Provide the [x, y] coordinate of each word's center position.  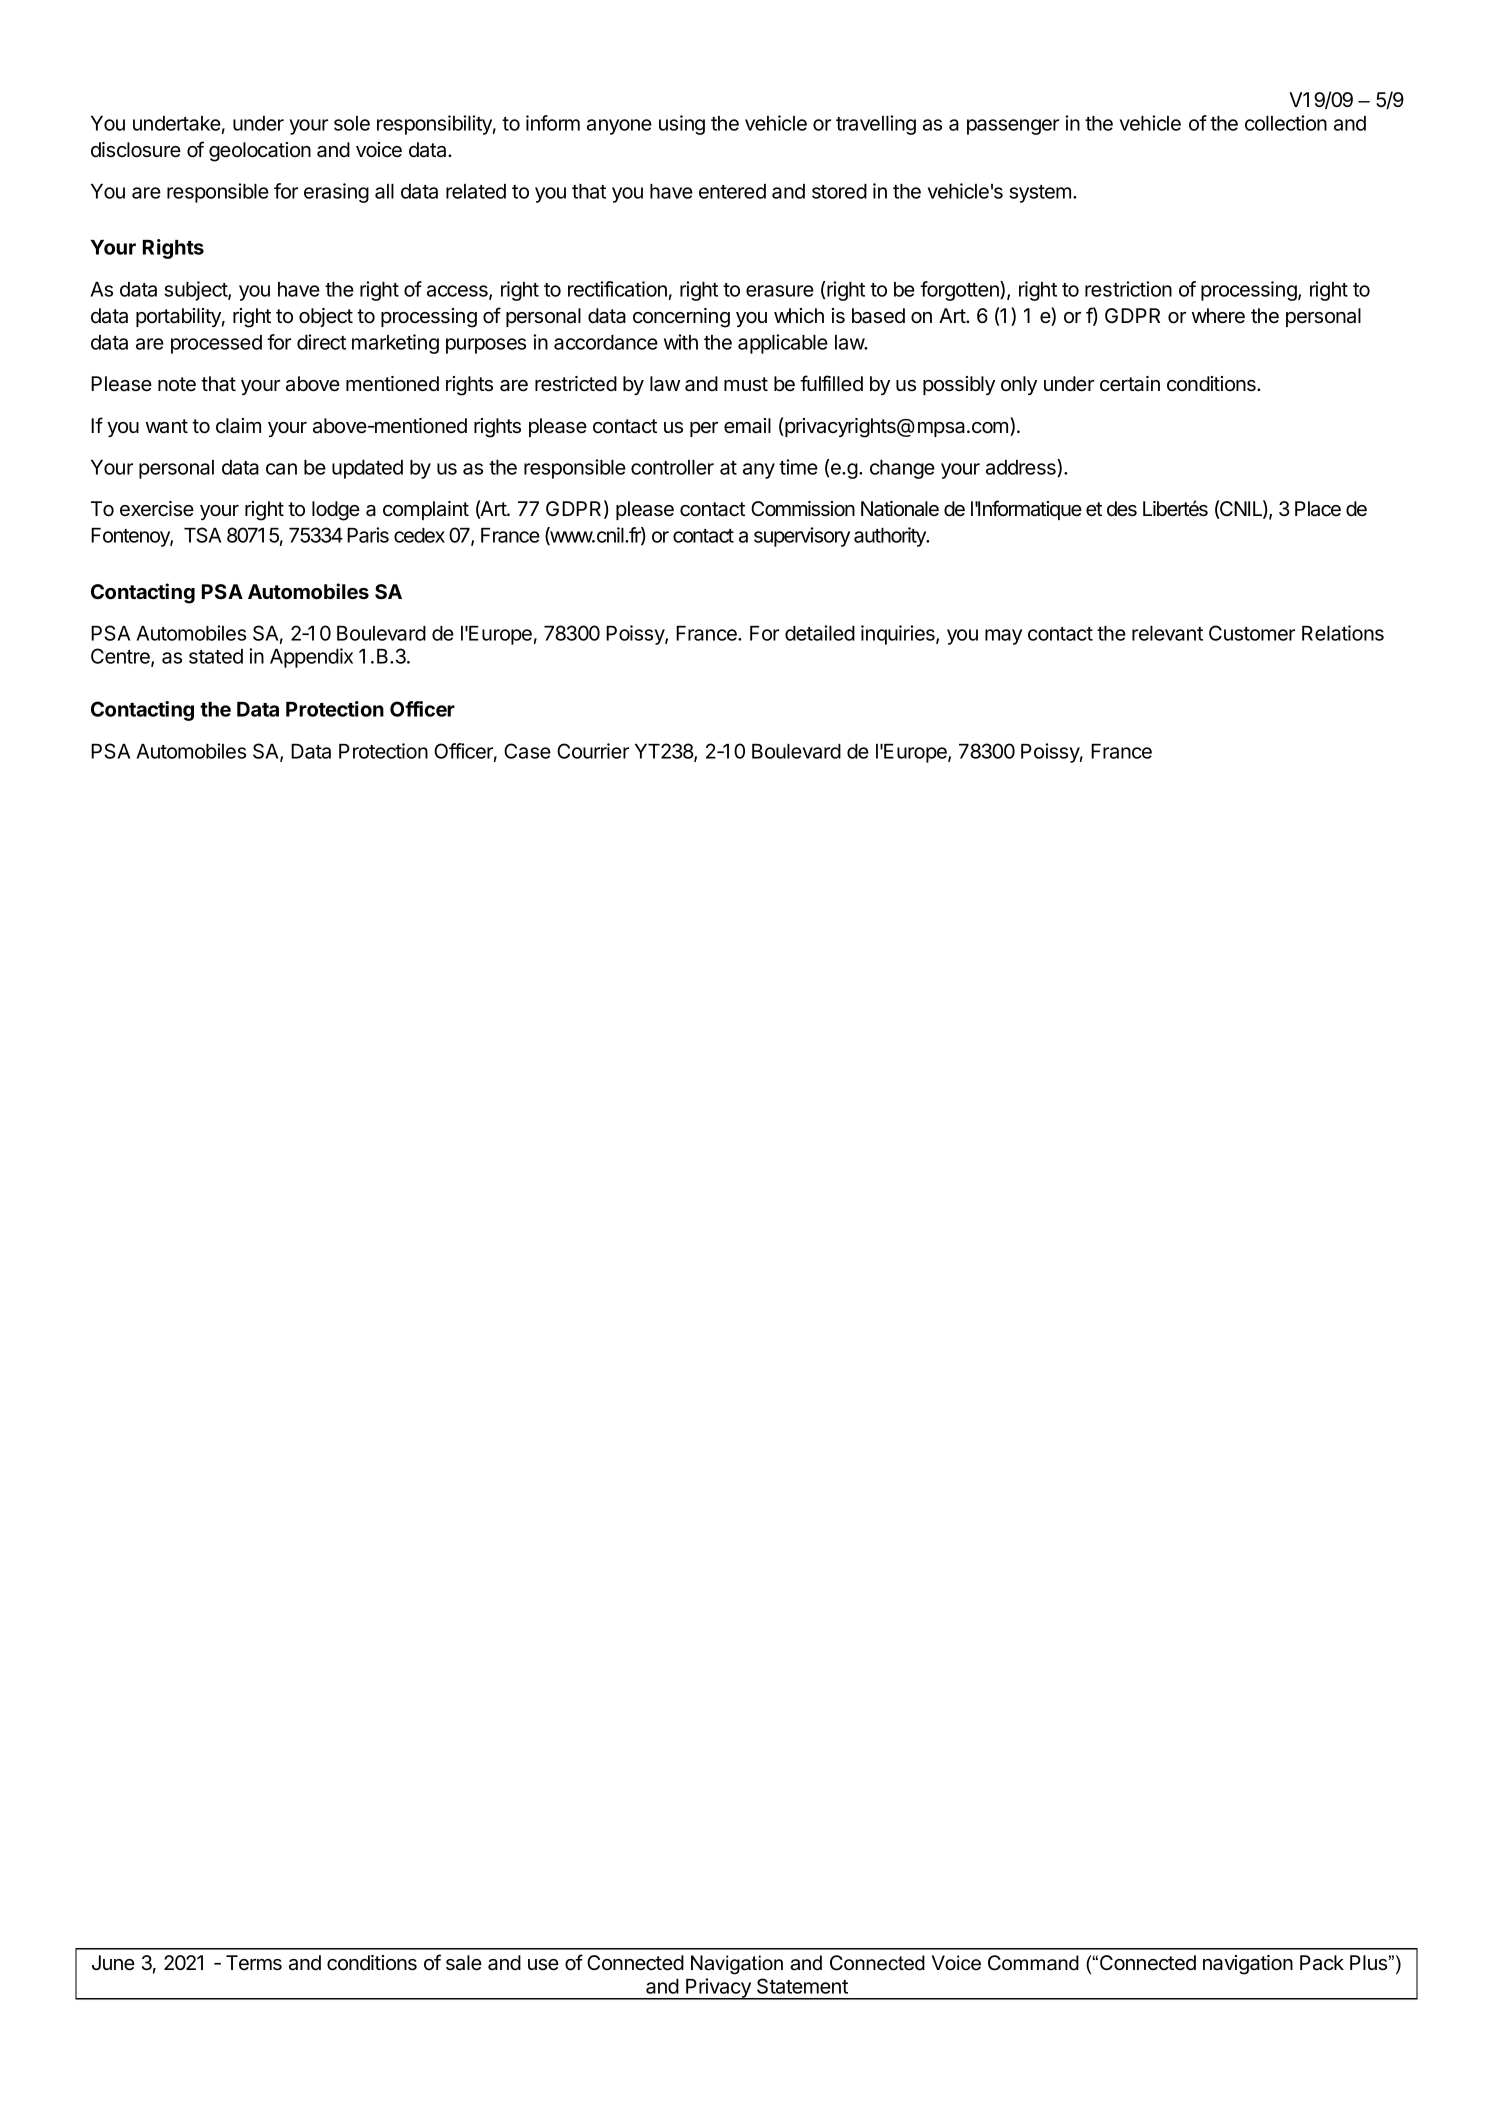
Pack [1322, 1963]
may [1003, 637]
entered [732, 191]
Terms [254, 1963]
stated [216, 656]
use [543, 1965]
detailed [820, 633]
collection [1286, 123]
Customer [1252, 633]
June [113, 1963]
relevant [1167, 633]
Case [527, 751]
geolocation [260, 152]
